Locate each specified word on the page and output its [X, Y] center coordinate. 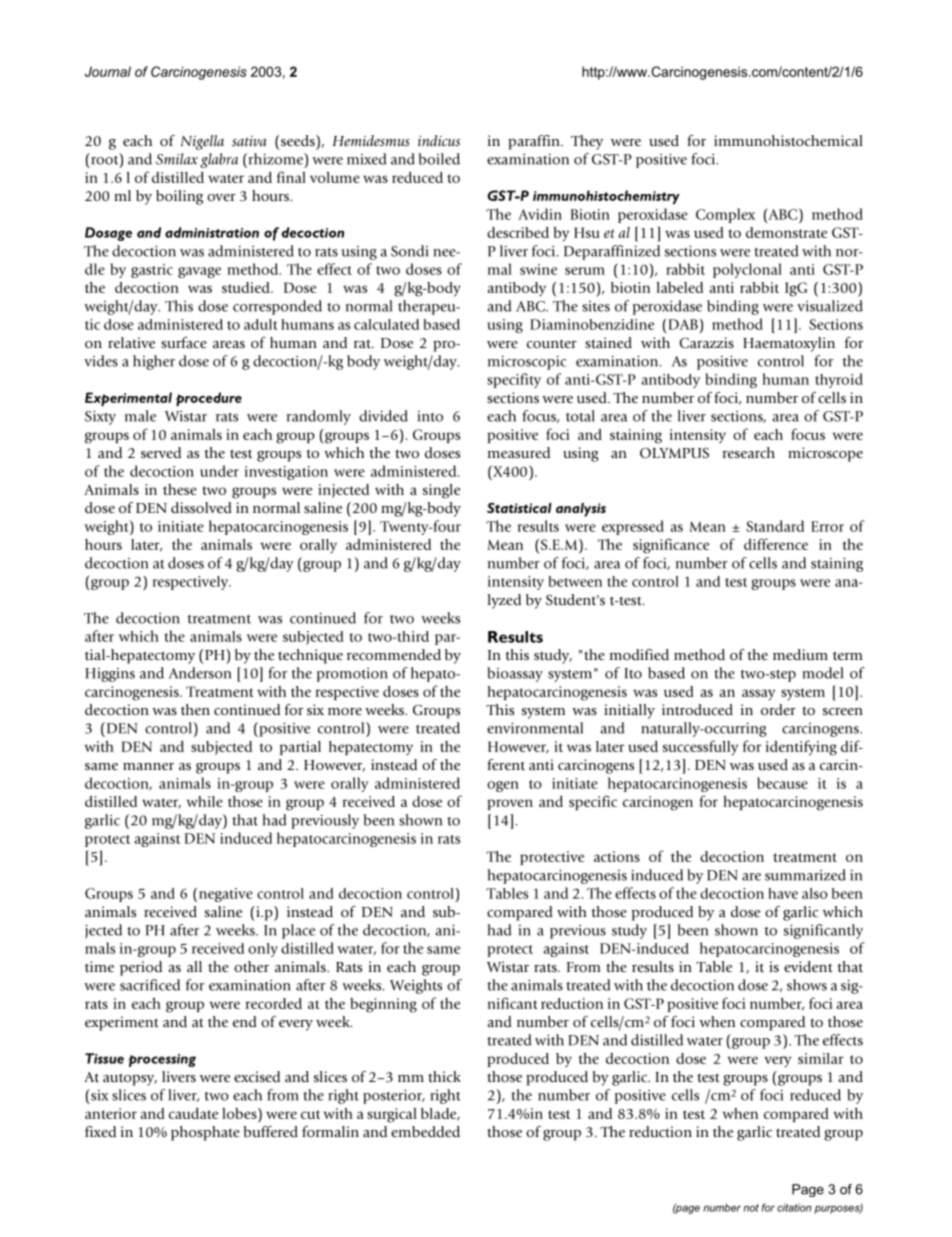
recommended [394, 654]
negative [226, 895]
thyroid [839, 380]
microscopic [527, 362]
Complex [725, 215]
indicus [439, 140]
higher [154, 362]
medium [800, 654]
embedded [425, 1132]
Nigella [202, 142]
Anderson [200, 673]
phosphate [205, 1133]
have [783, 893]
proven [510, 804]
